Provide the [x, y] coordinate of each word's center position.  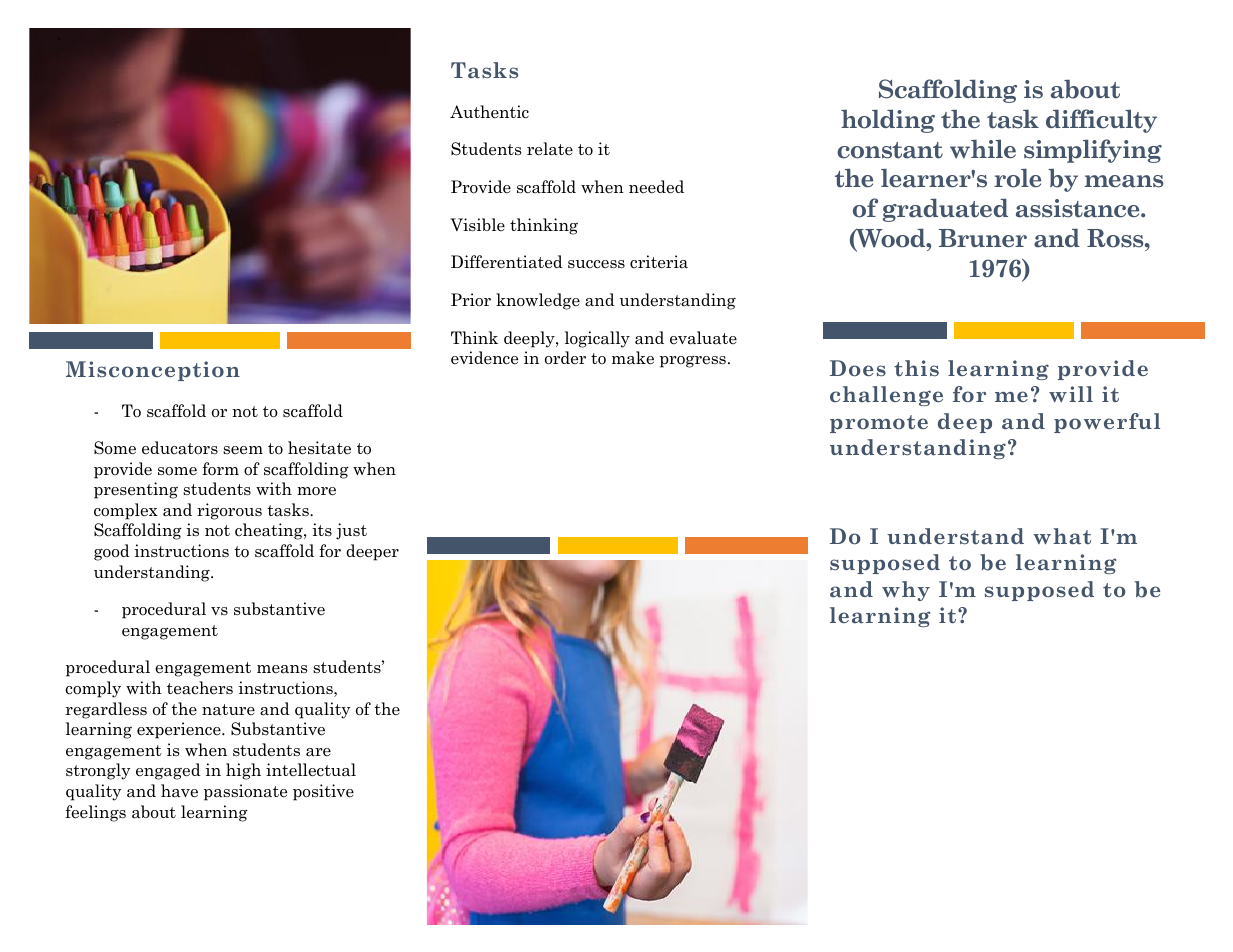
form [220, 468]
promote [879, 424]
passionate [245, 792]
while [983, 148]
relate [550, 149]
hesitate [319, 448]
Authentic [489, 112]
